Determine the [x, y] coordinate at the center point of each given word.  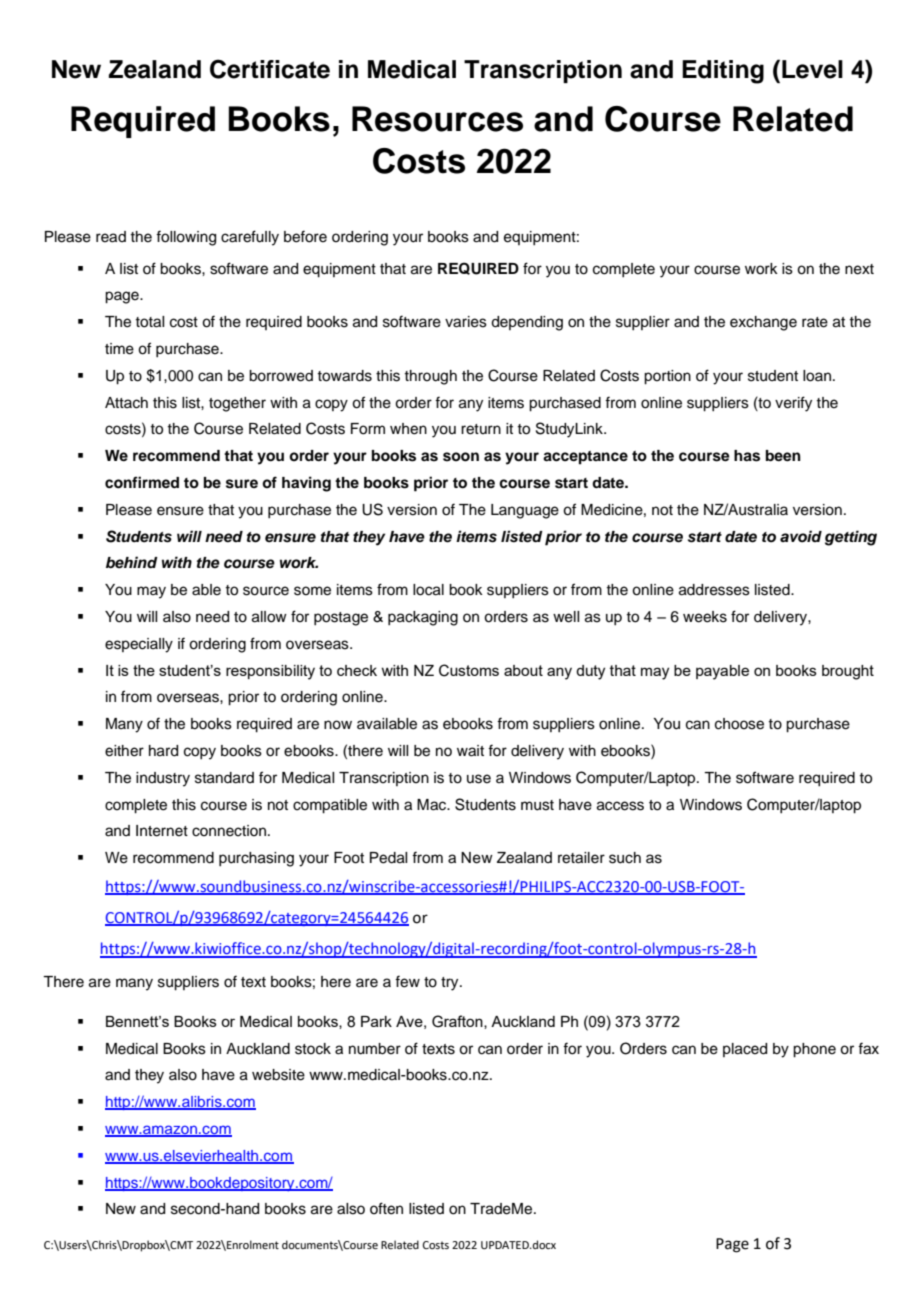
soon [461, 457]
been [783, 456]
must [537, 805]
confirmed [142, 482]
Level [812, 69]
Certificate [270, 69]
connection [230, 831]
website [278, 1075]
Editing [723, 72]
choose [739, 724]
